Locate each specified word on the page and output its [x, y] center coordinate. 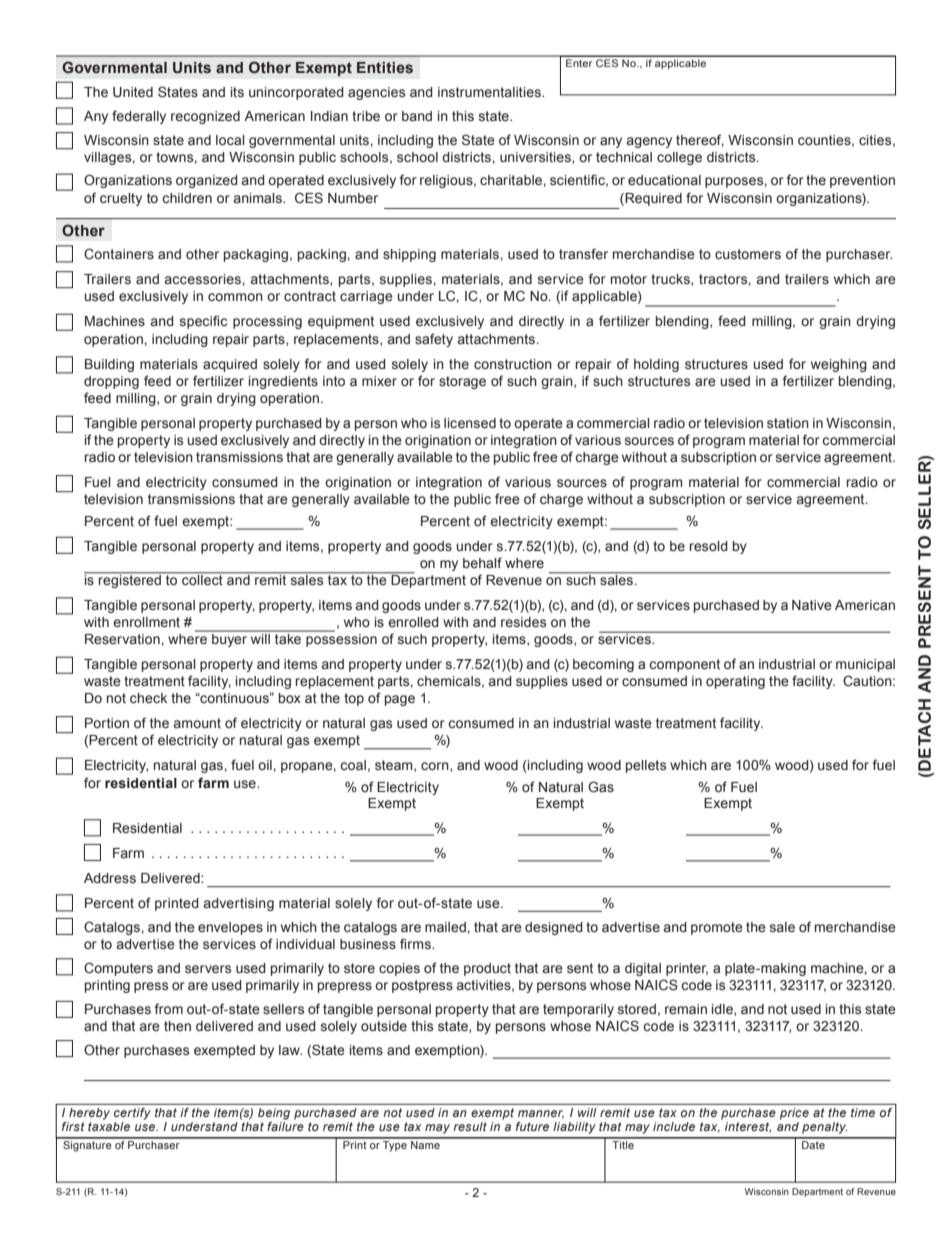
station [788, 423]
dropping [111, 382]
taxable [109, 1126]
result [470, 1126]
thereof [700, 140]
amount [197, 723]
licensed [470, 423]
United [133, 92]
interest [748, 1127]
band [417, 116]
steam [395, 766]
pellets [646, 766]
